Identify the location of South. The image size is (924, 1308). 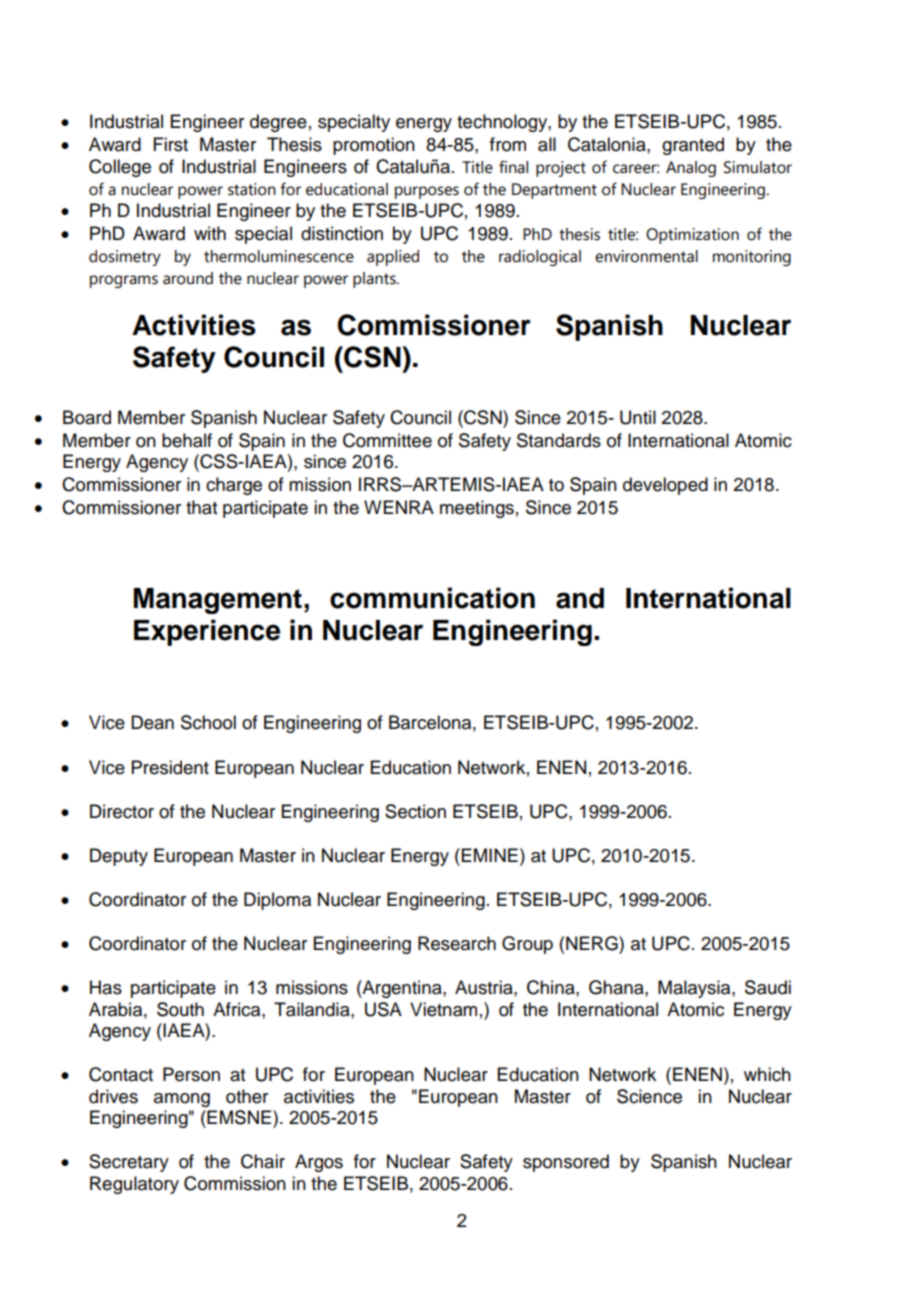
(180, 1009).
